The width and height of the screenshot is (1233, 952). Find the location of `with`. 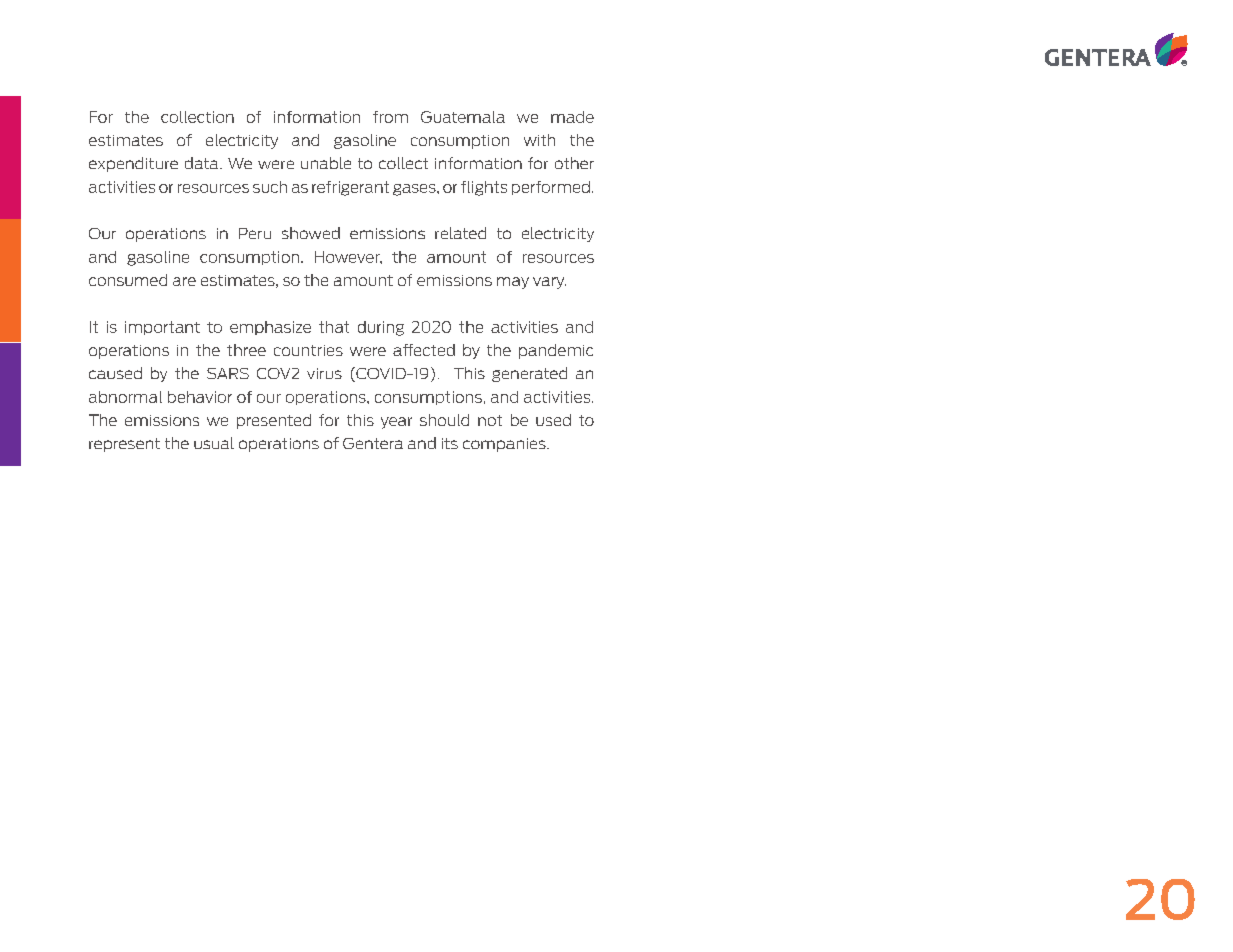

with is located at coordinates (539, 140).
